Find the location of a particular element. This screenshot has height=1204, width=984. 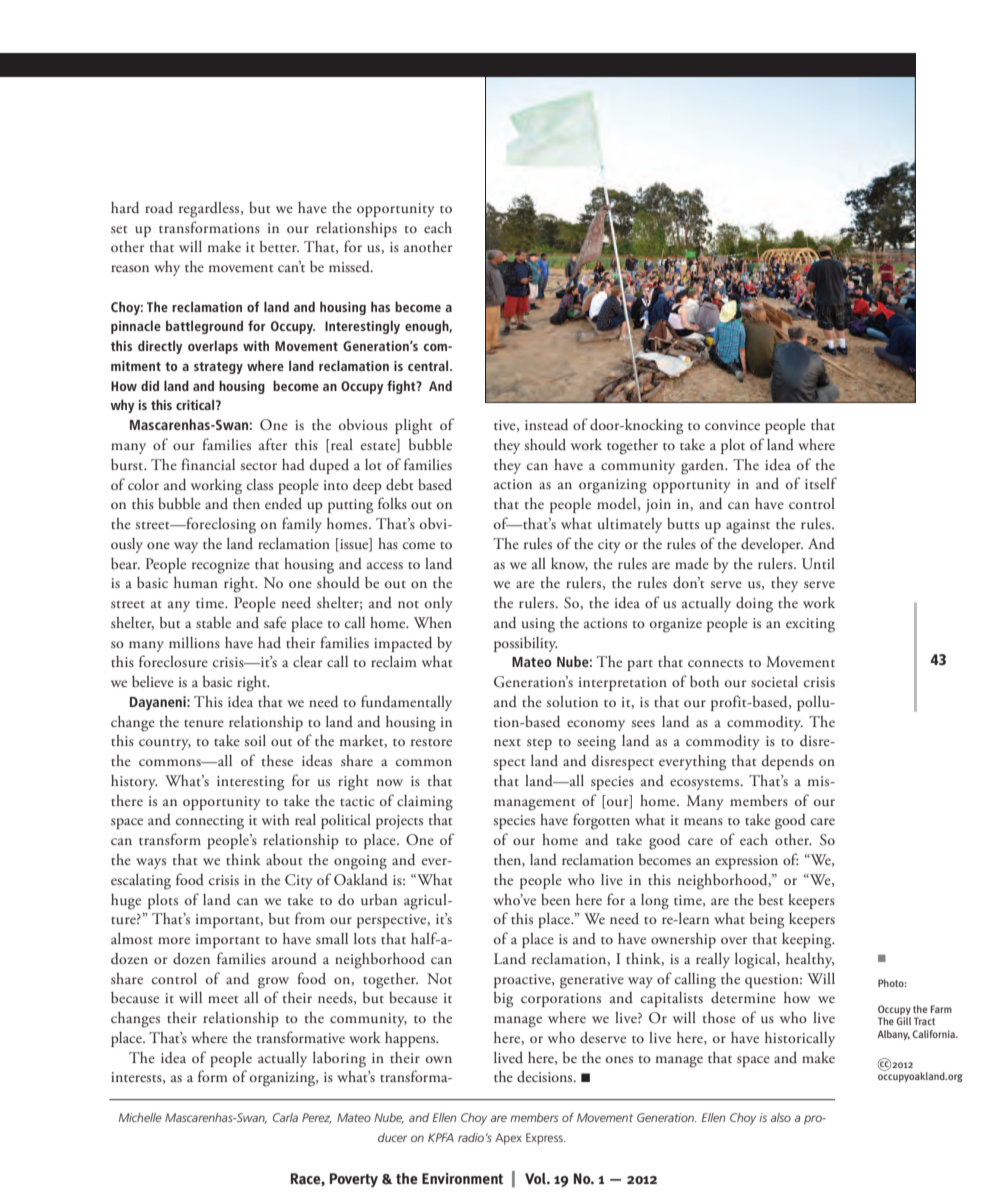

missed is located at coordinates (350, 267).
